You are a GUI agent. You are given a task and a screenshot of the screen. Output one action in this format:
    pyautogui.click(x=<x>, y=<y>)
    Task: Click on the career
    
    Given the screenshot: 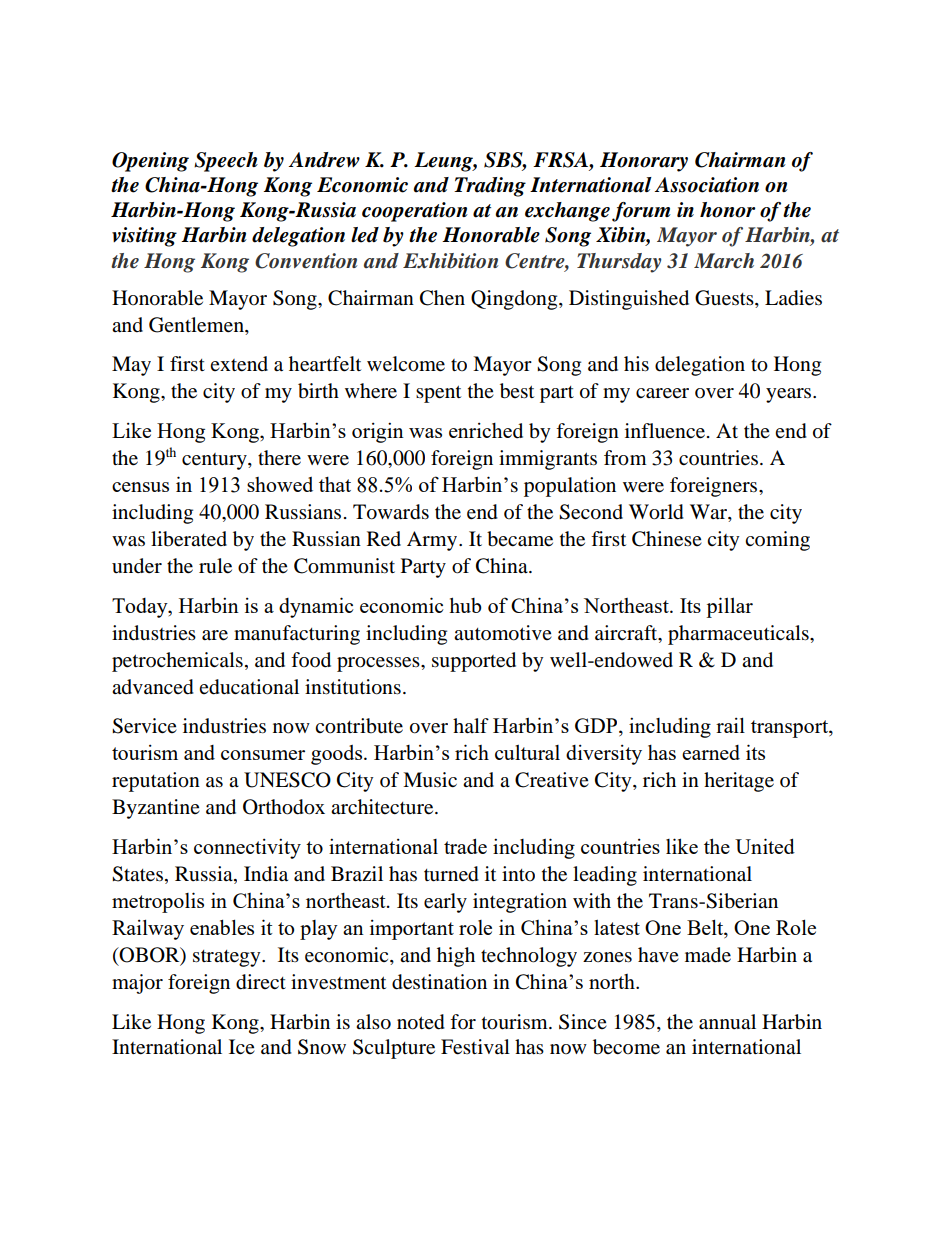 What is the action you would take?
    pyautogui.click(x=662, y=393)
